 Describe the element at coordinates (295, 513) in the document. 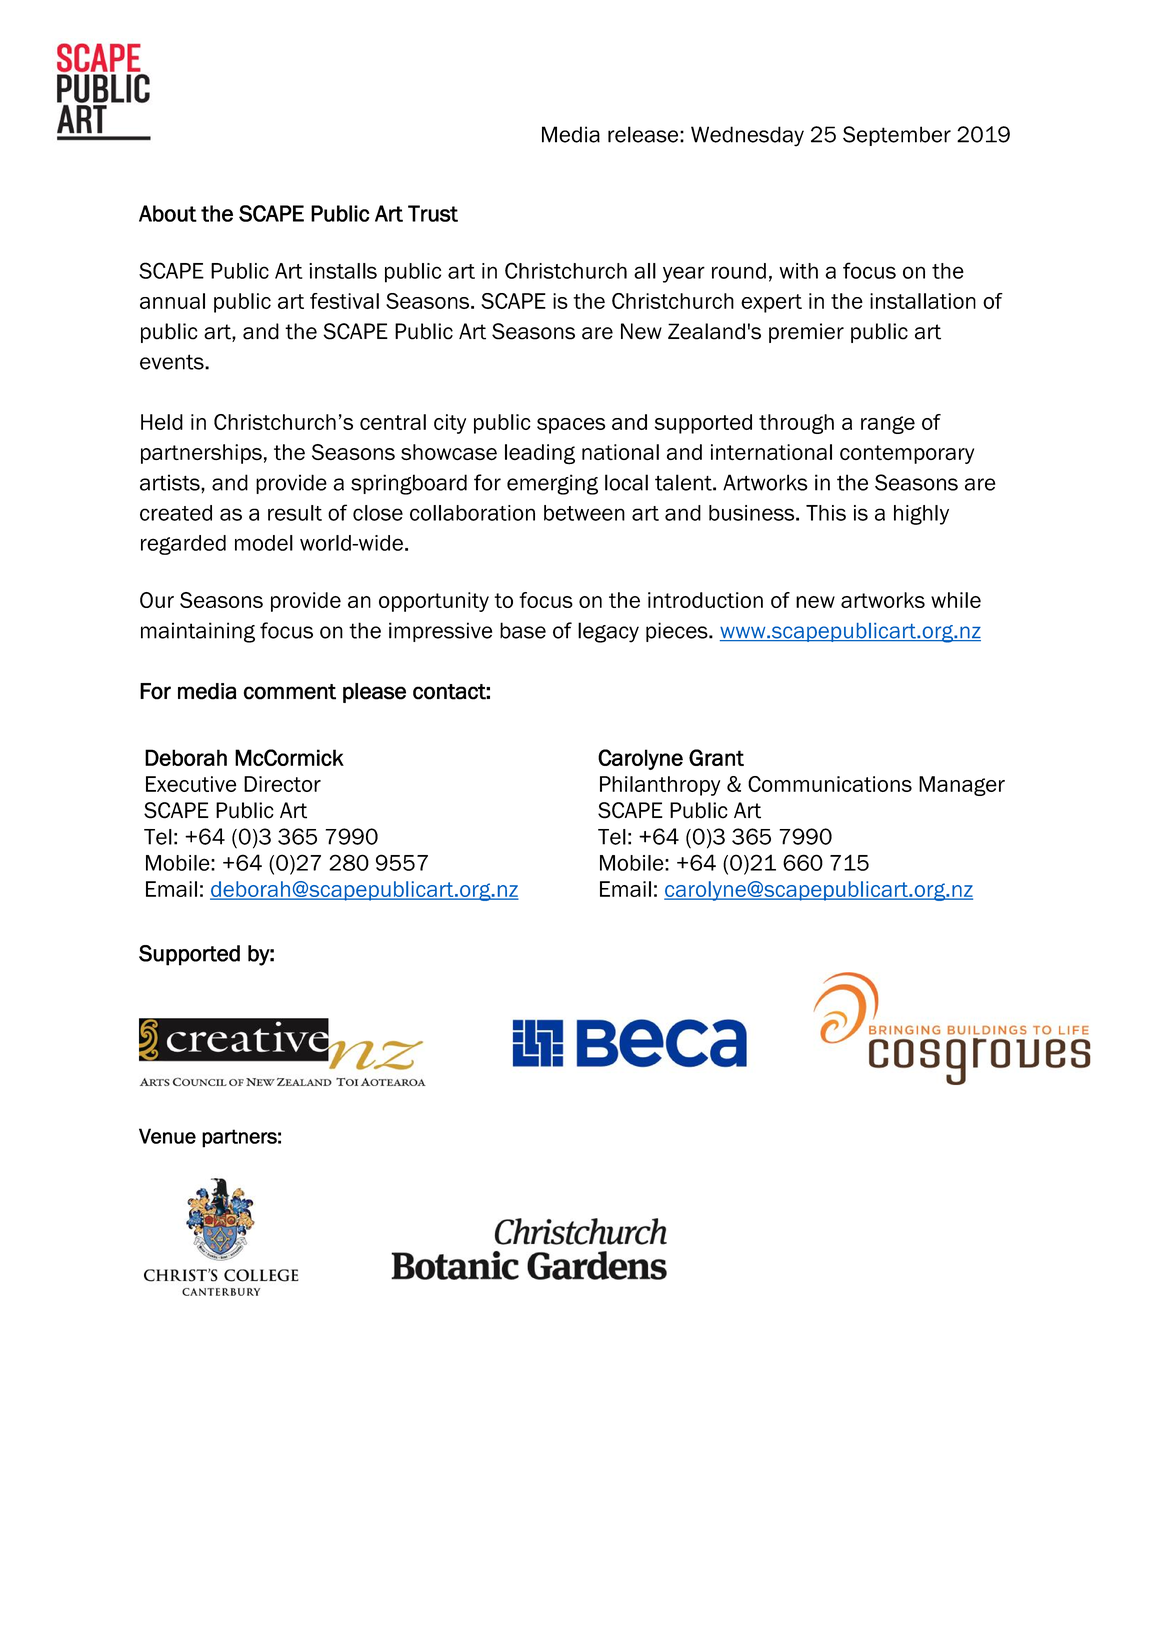

I see `result` at that location.
